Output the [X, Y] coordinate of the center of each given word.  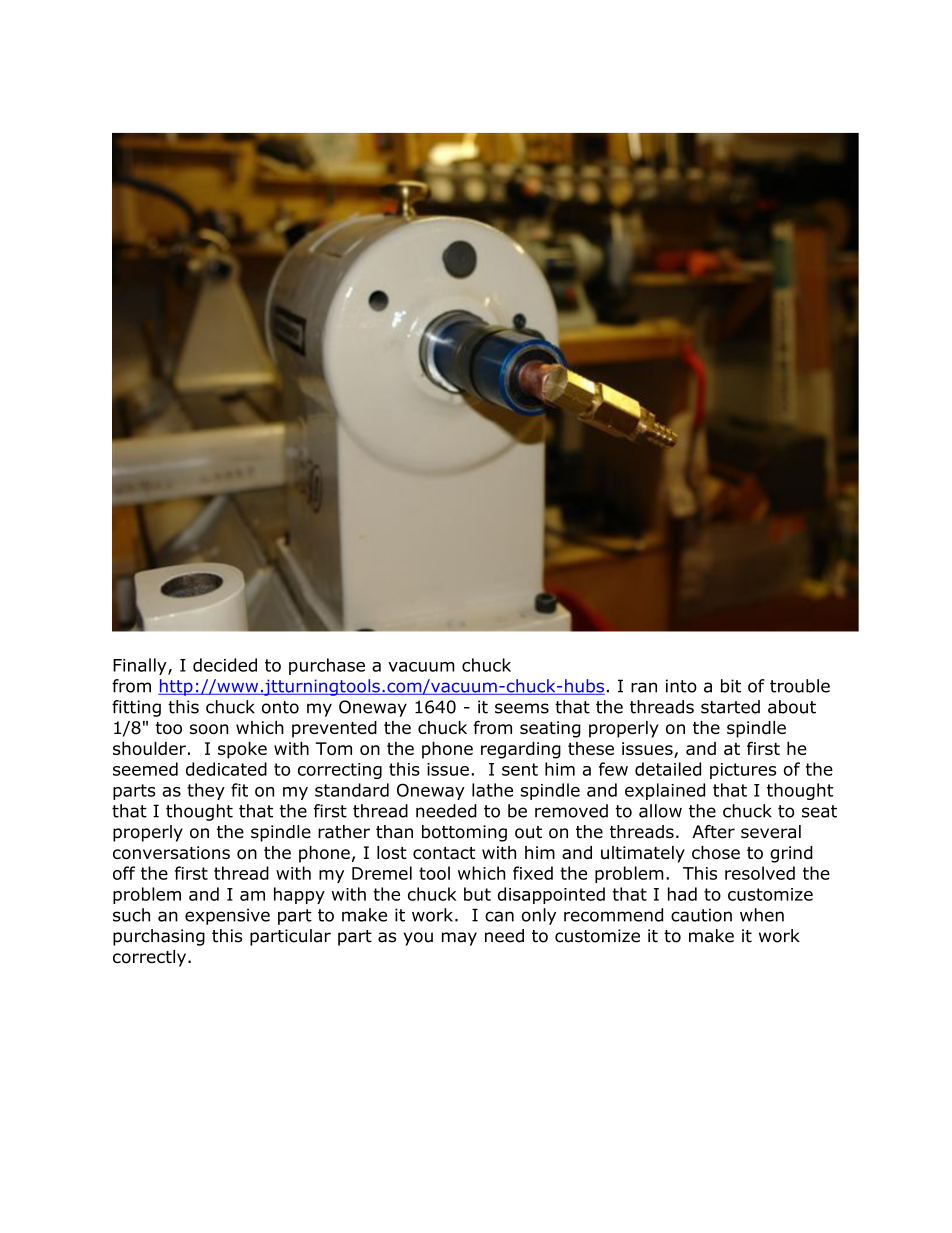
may [459, 939]
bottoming [464, 833]
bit [731, 686]
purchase [327, 666]
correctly [151, 958]
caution [701, 915]
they [206, 791]
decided [225, 665]
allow [660, 811]
